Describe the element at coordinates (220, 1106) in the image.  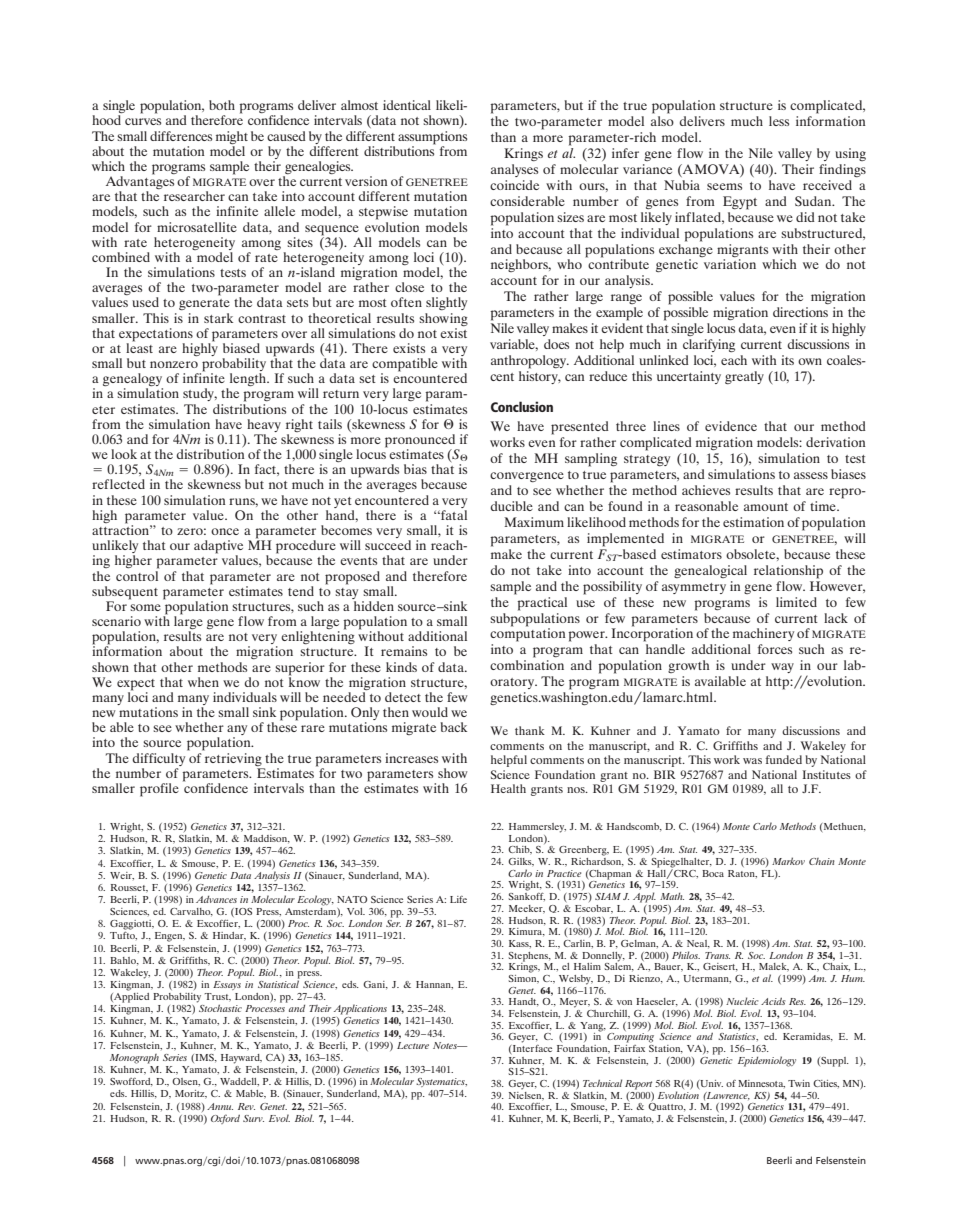
I see `Annu` at that location.
